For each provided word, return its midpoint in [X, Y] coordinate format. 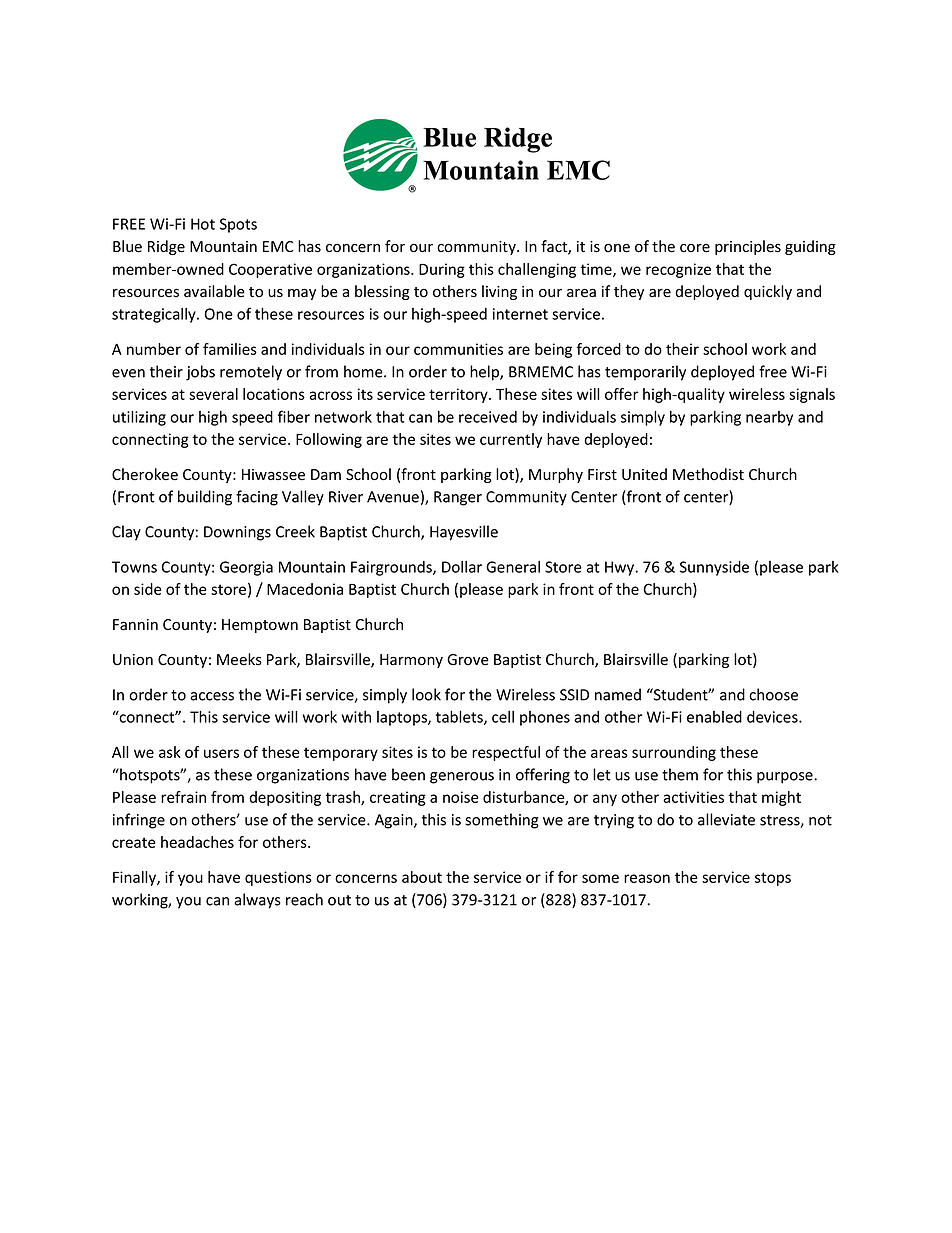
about [422, 877]
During [442, 270]
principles [748, 247]
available [214, 291]
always [257, 901]
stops [773, 879]
